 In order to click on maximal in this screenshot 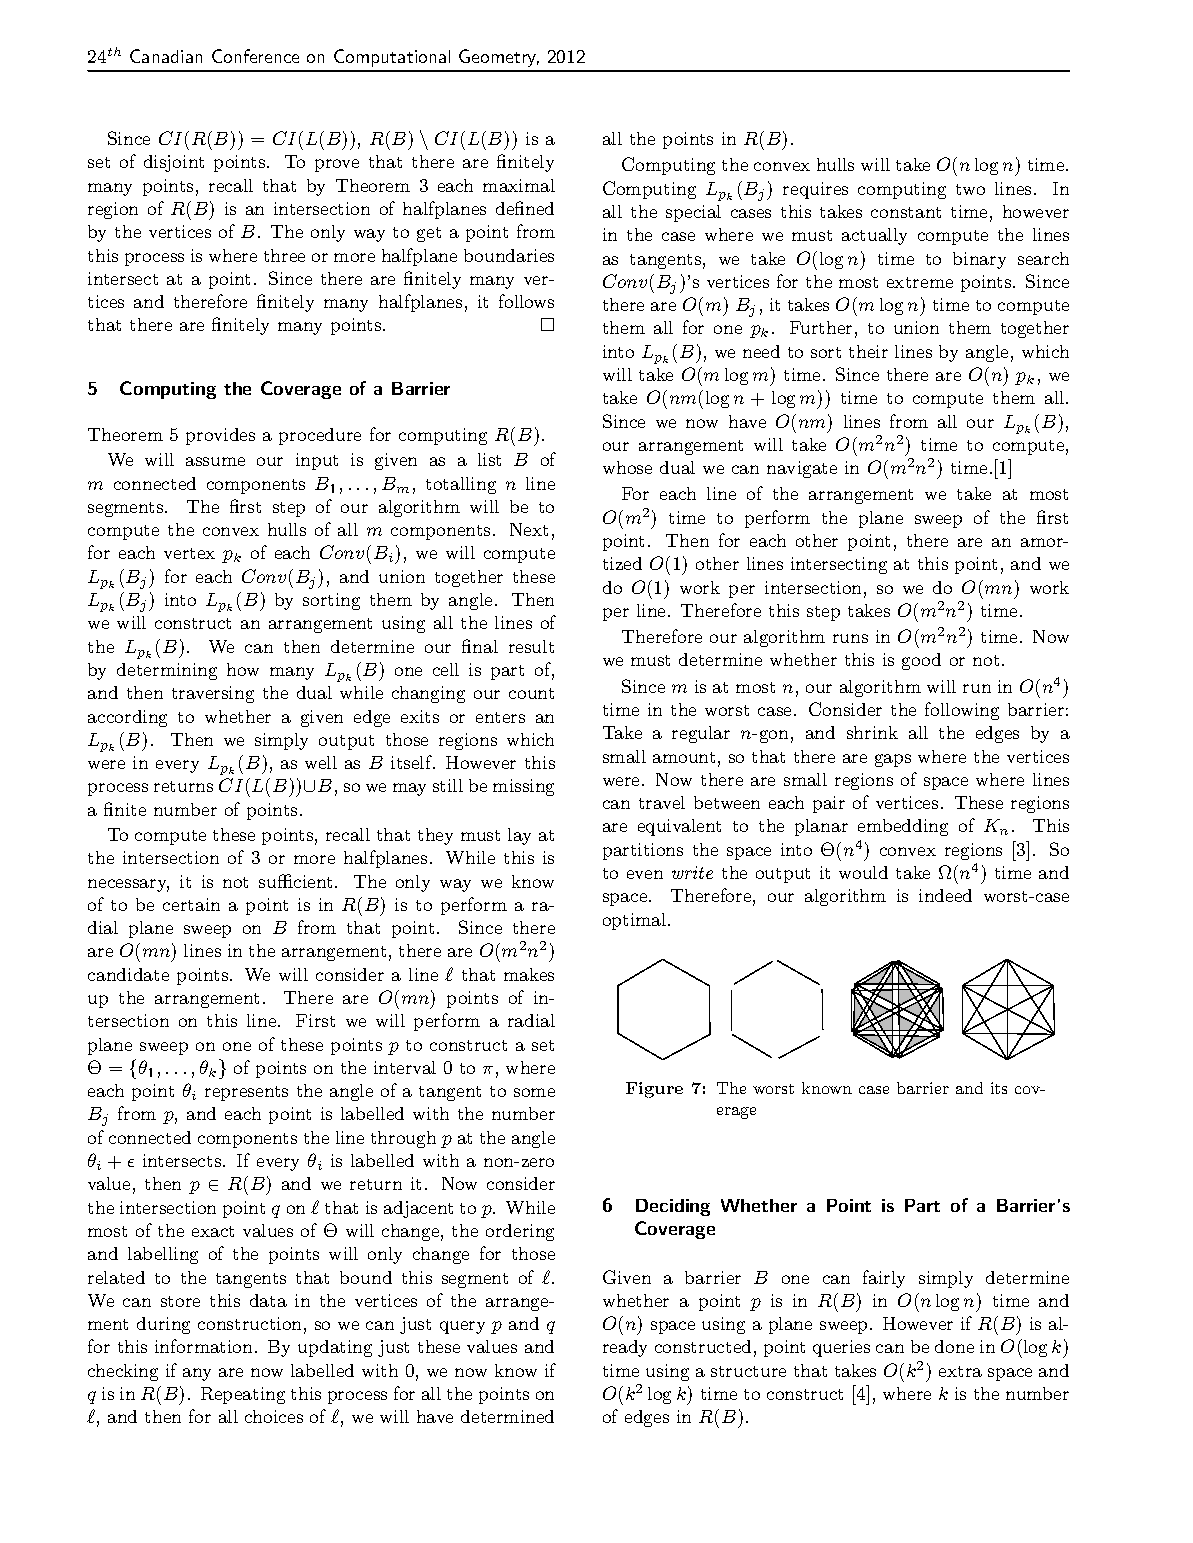, I will do `click(519, 185)`.
